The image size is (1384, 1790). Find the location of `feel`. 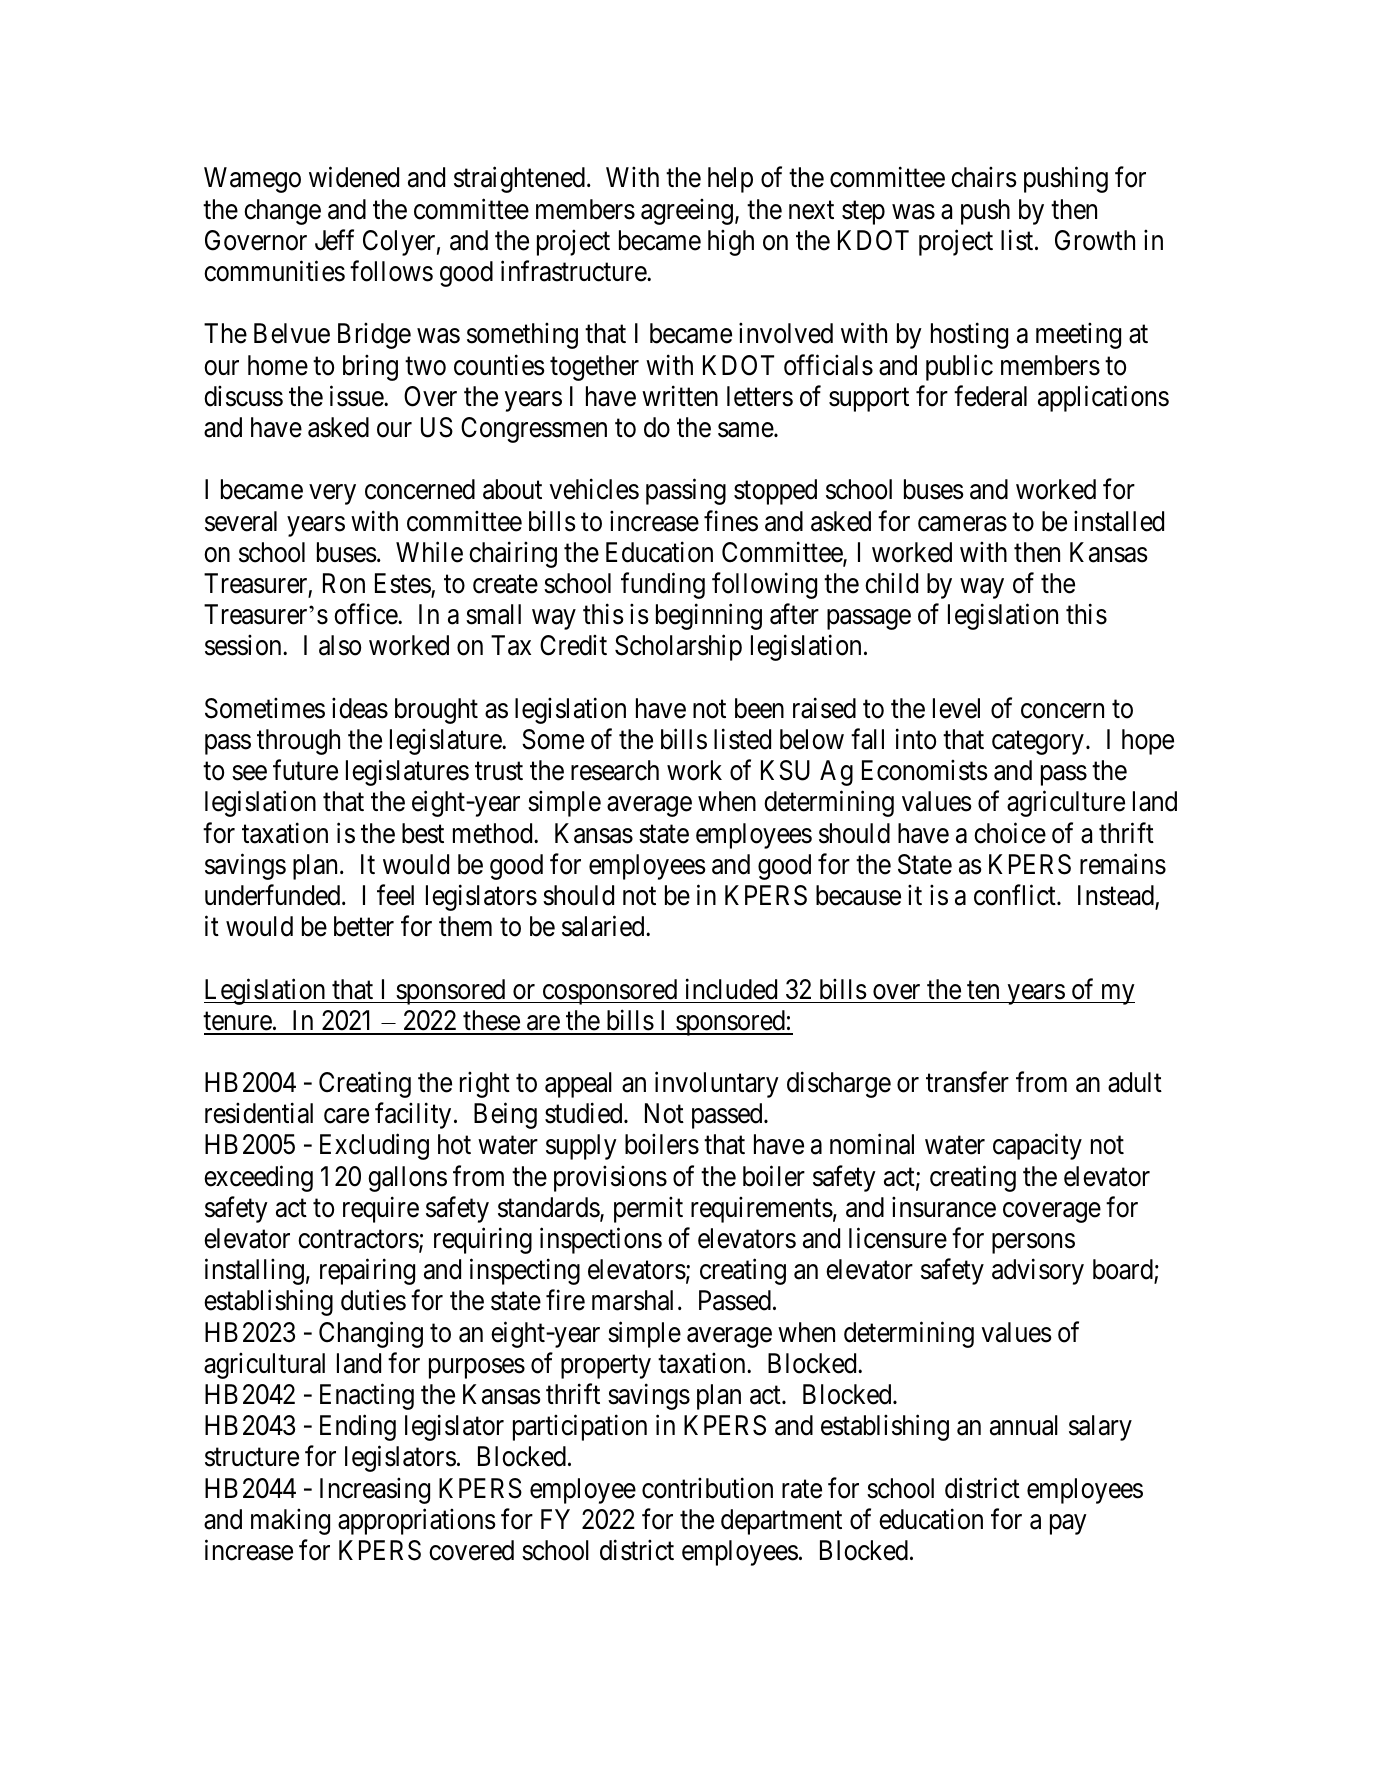

feel is located at coordinates (395, 895).
